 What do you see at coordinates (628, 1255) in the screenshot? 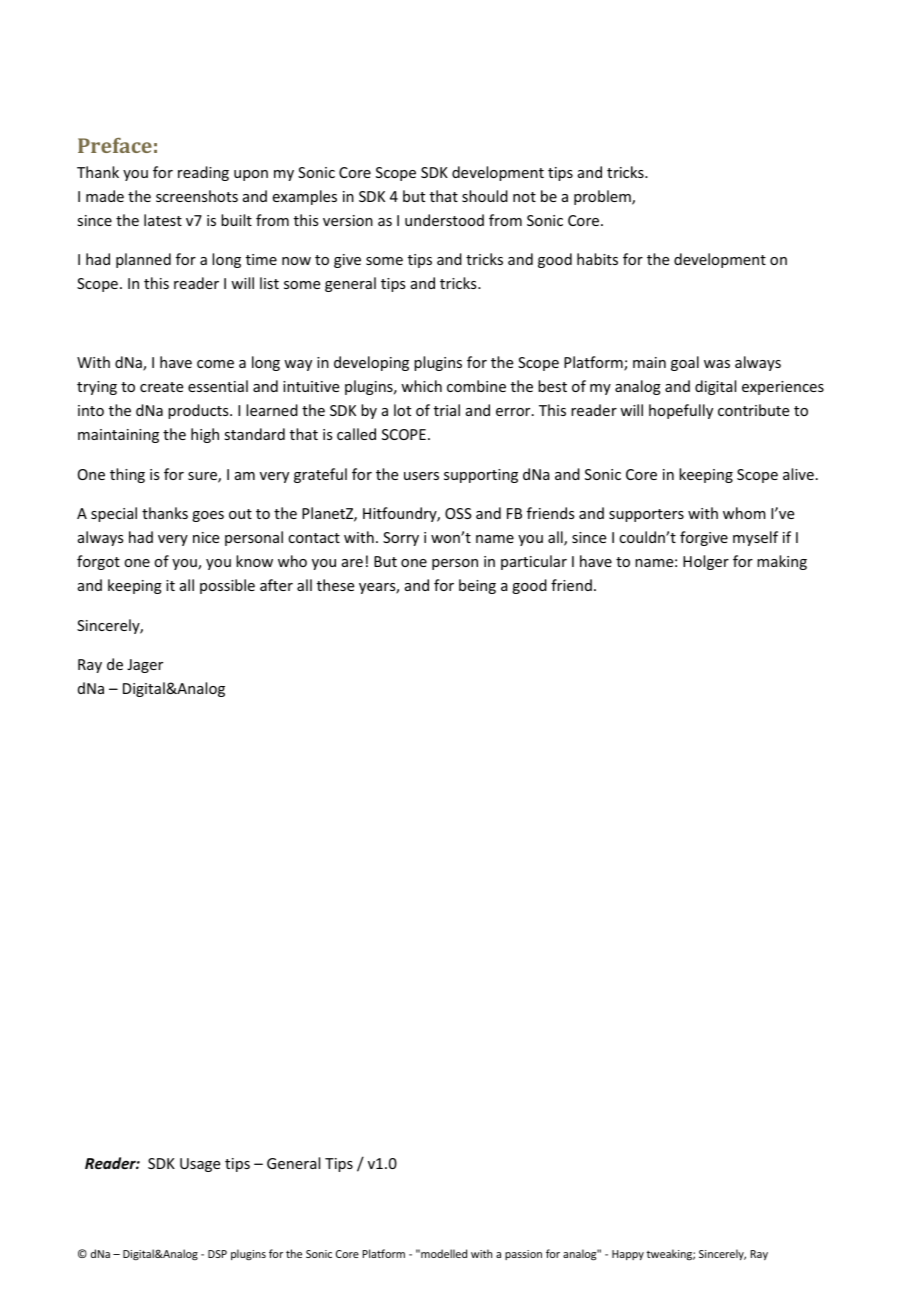
I see `Happy` at bounding box center [628, 1255].
